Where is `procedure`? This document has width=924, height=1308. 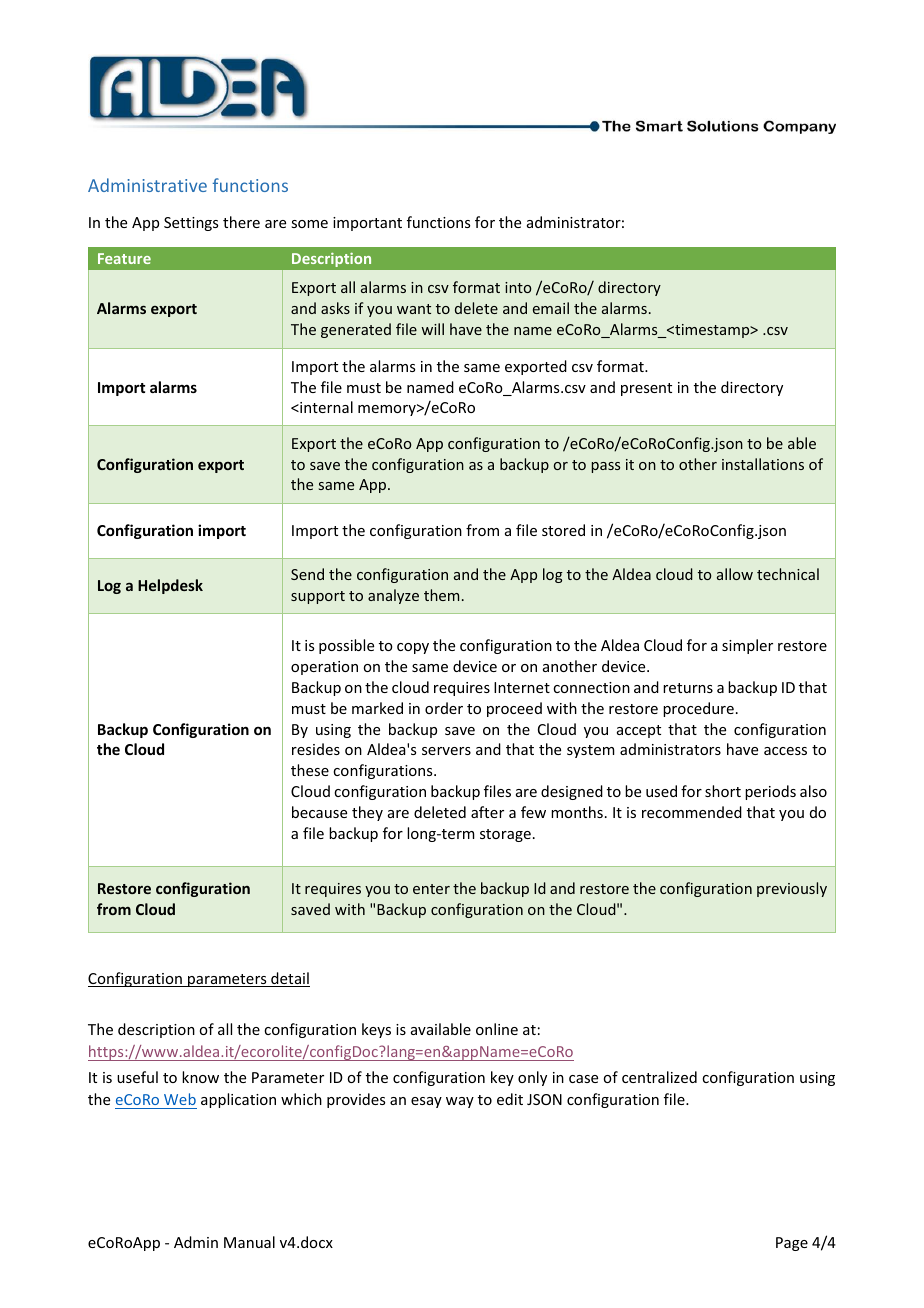 procedure is located at coordinates (698, 709).
